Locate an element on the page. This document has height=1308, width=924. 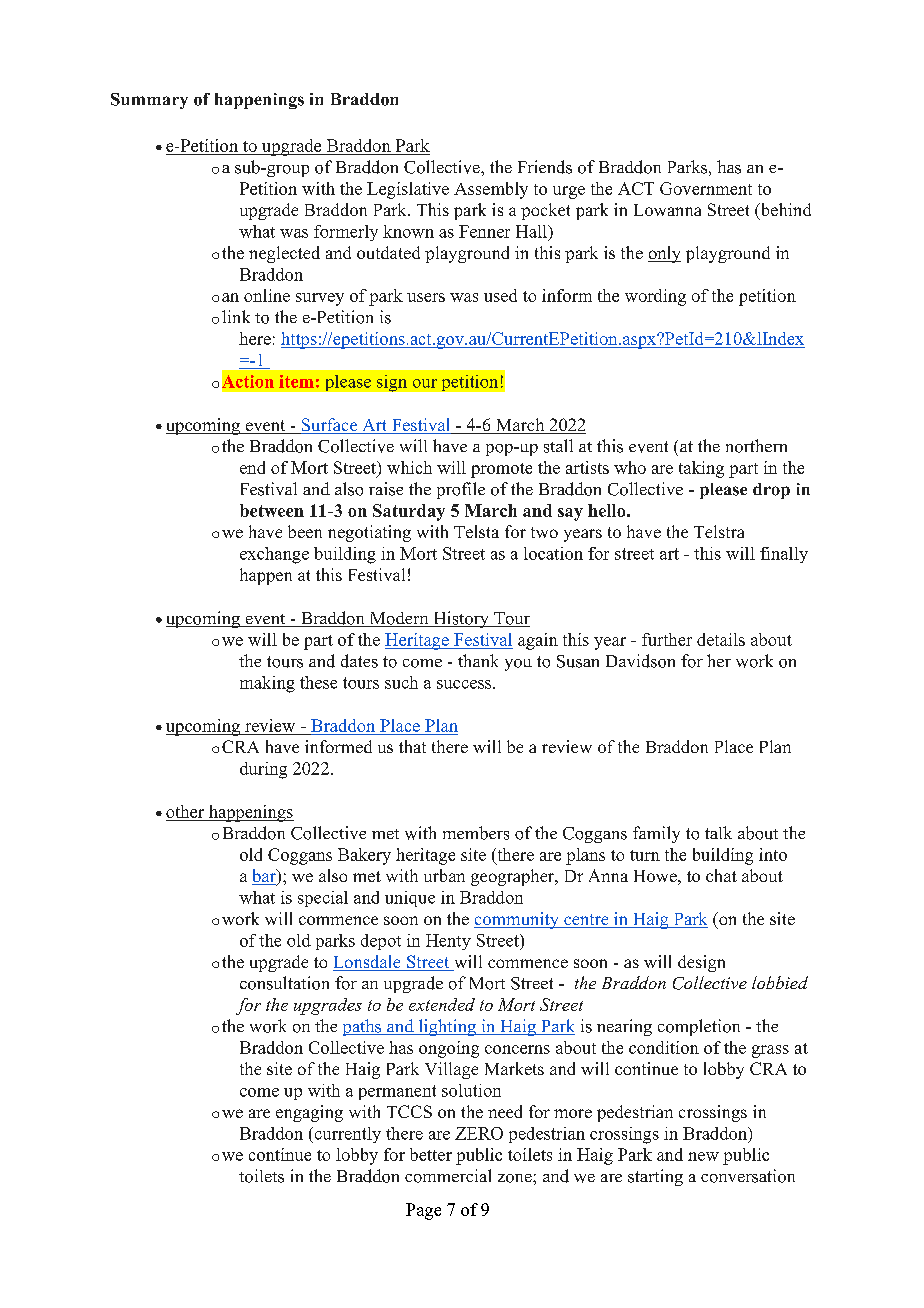
engaging is located at coordinates (309, 1113).
